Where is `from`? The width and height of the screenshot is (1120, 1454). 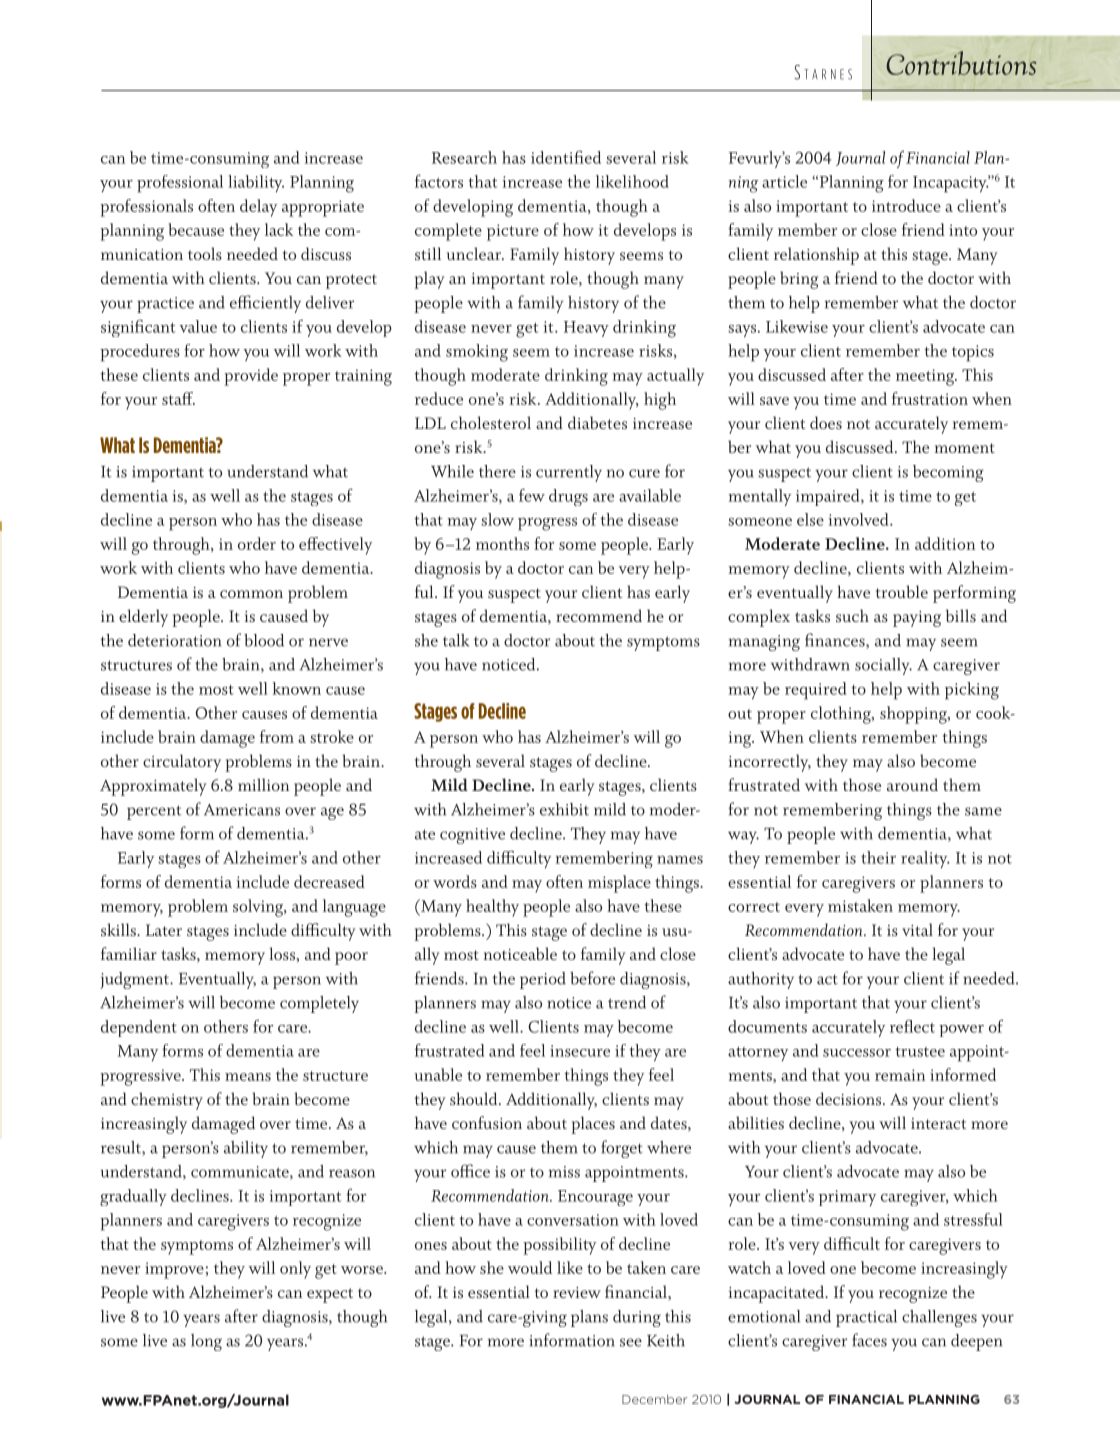 from is located at coordinates (277, 736).
